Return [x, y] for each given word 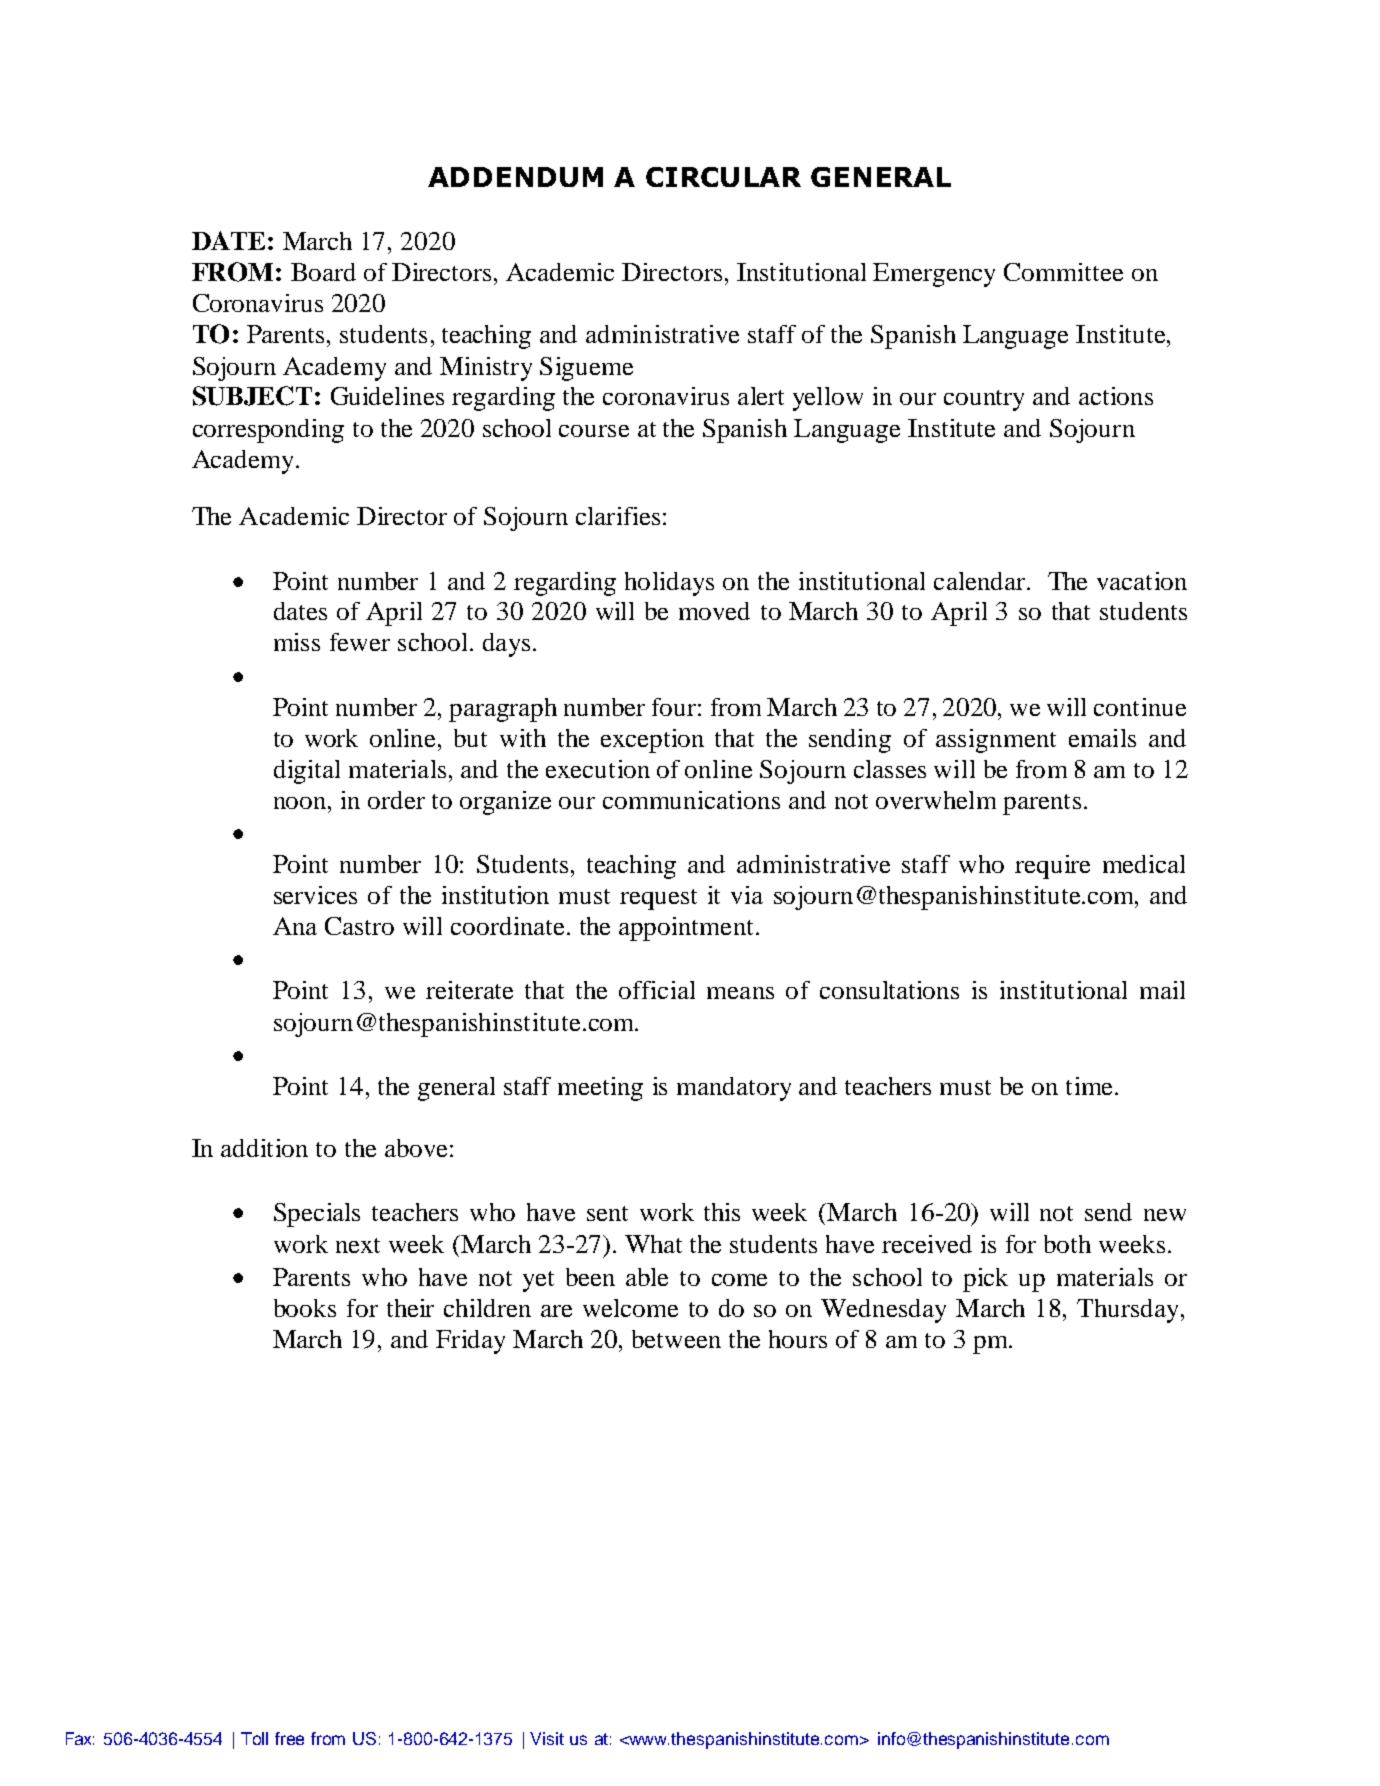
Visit [547, 1738]
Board [323, 272]
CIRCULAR [723, 177]
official [657, 990]
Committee [1063, 272]
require [1052, 867]
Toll [254, 1738]
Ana [295, 926]
